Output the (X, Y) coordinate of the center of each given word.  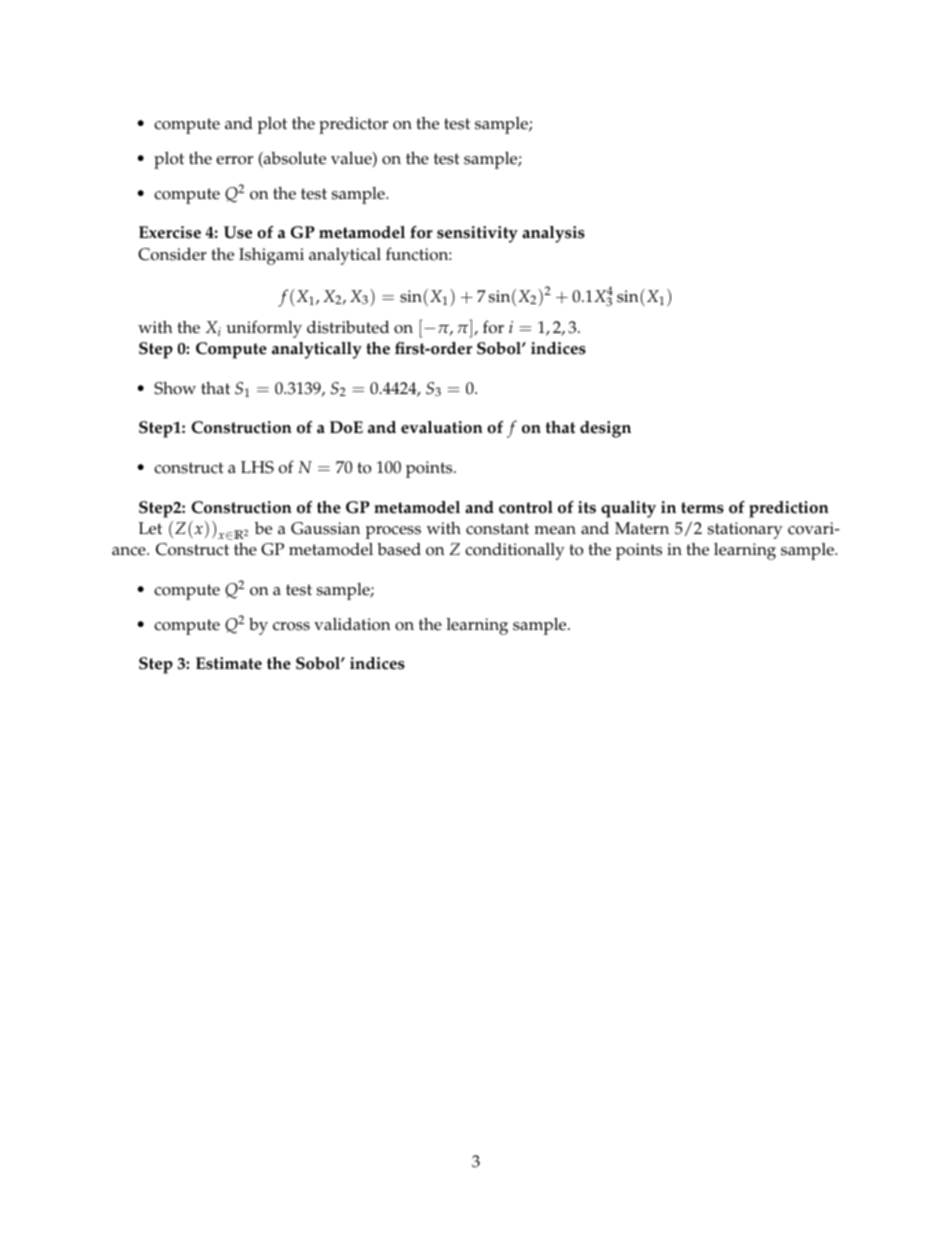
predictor (353, 125)
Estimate (229, 663)
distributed (348, 327)
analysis (553, 234)
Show (175, 388)
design (605, 429)
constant (497, 529)
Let (150, 528)
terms (702, 508)
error (234, 160)
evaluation (442, 427)
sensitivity (477, 234)
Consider (172, 254)
